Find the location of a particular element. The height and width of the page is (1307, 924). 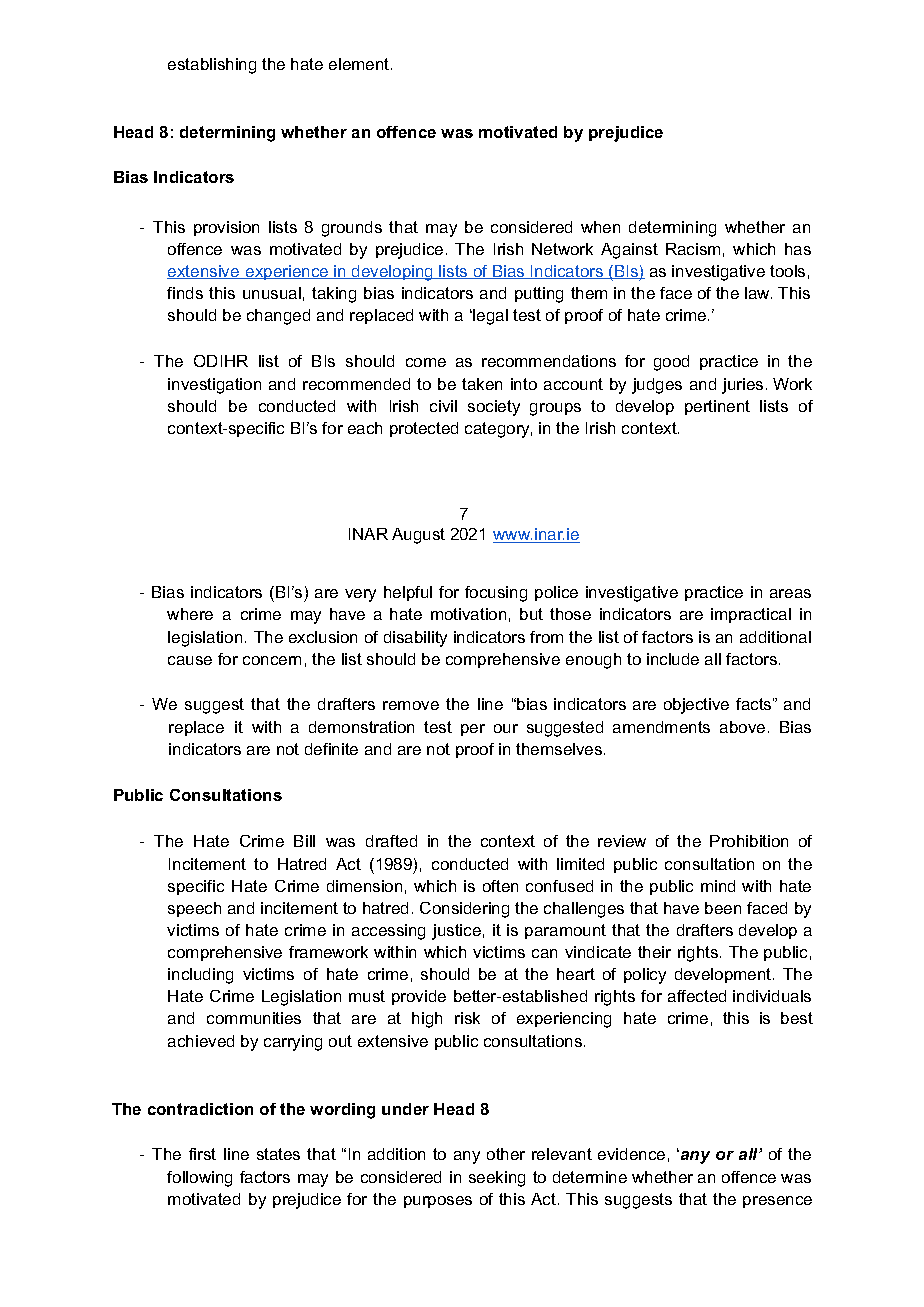

states is located at coordinates (278, 1154).
